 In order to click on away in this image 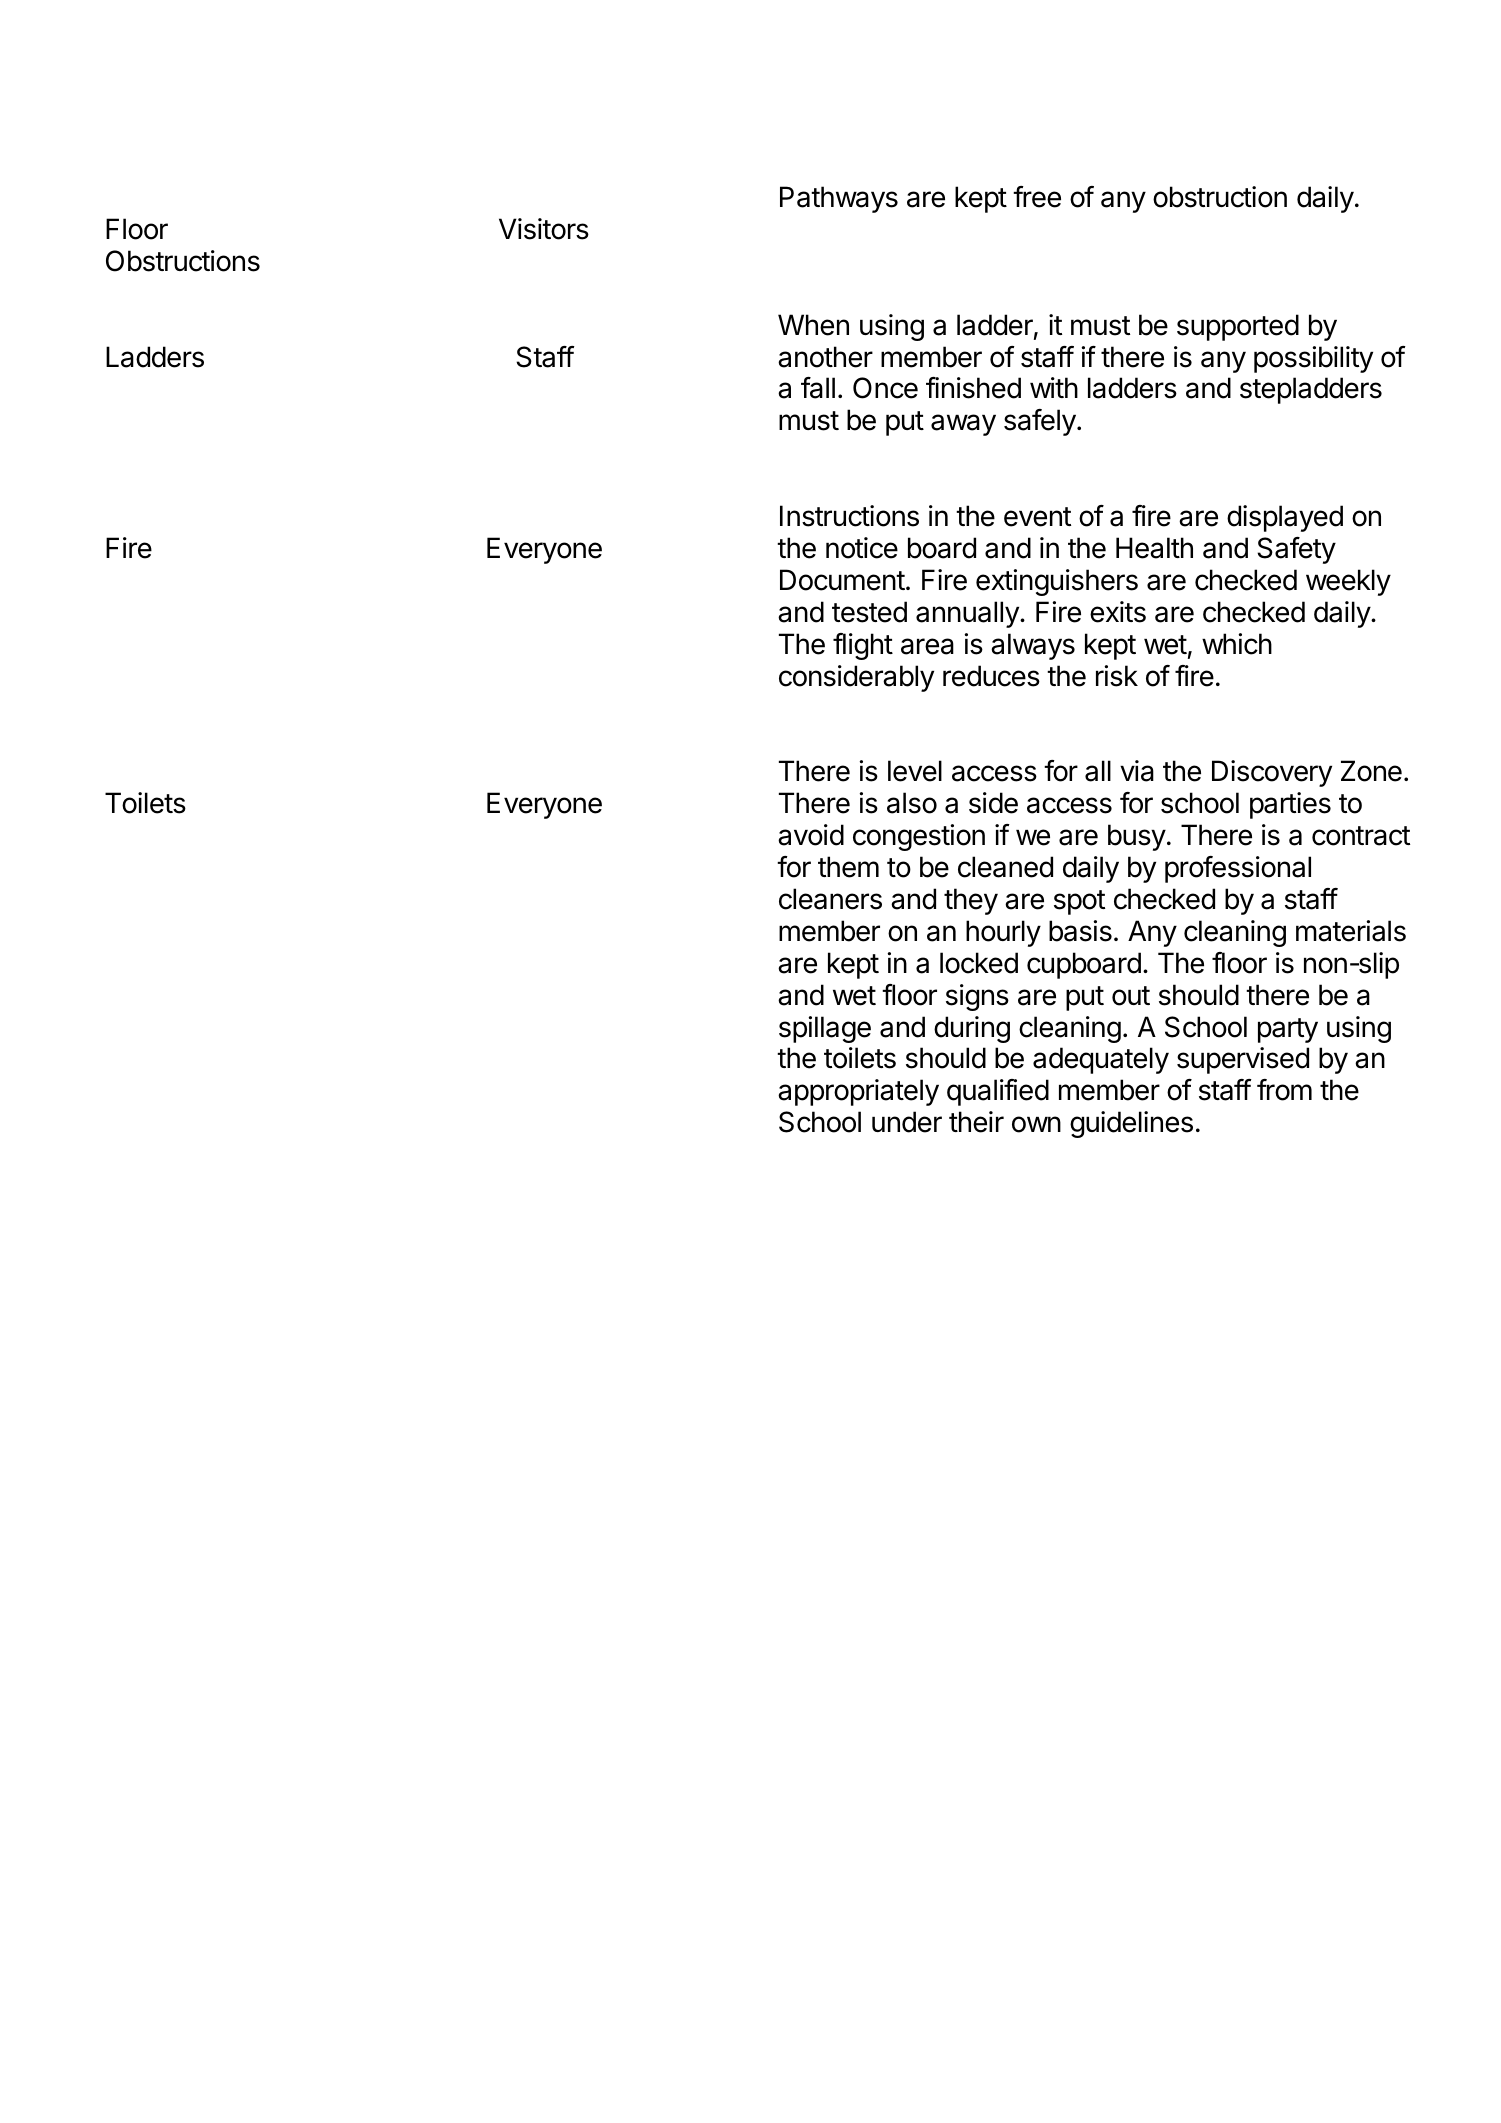, I will do `click(963, 425)`.
